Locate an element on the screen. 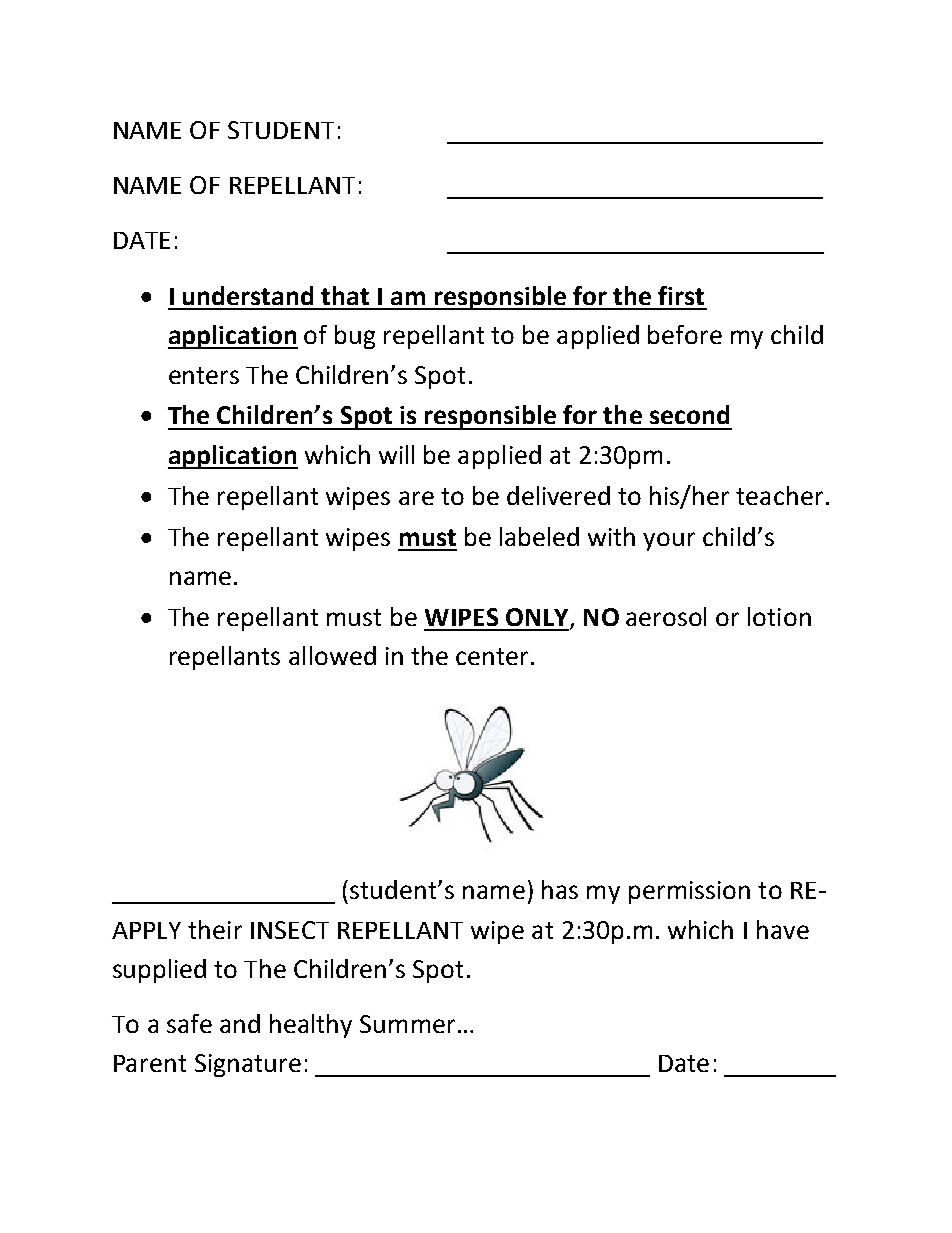 This screenshot has height=1233, width=952. before is located at coordinates (685, 334).
